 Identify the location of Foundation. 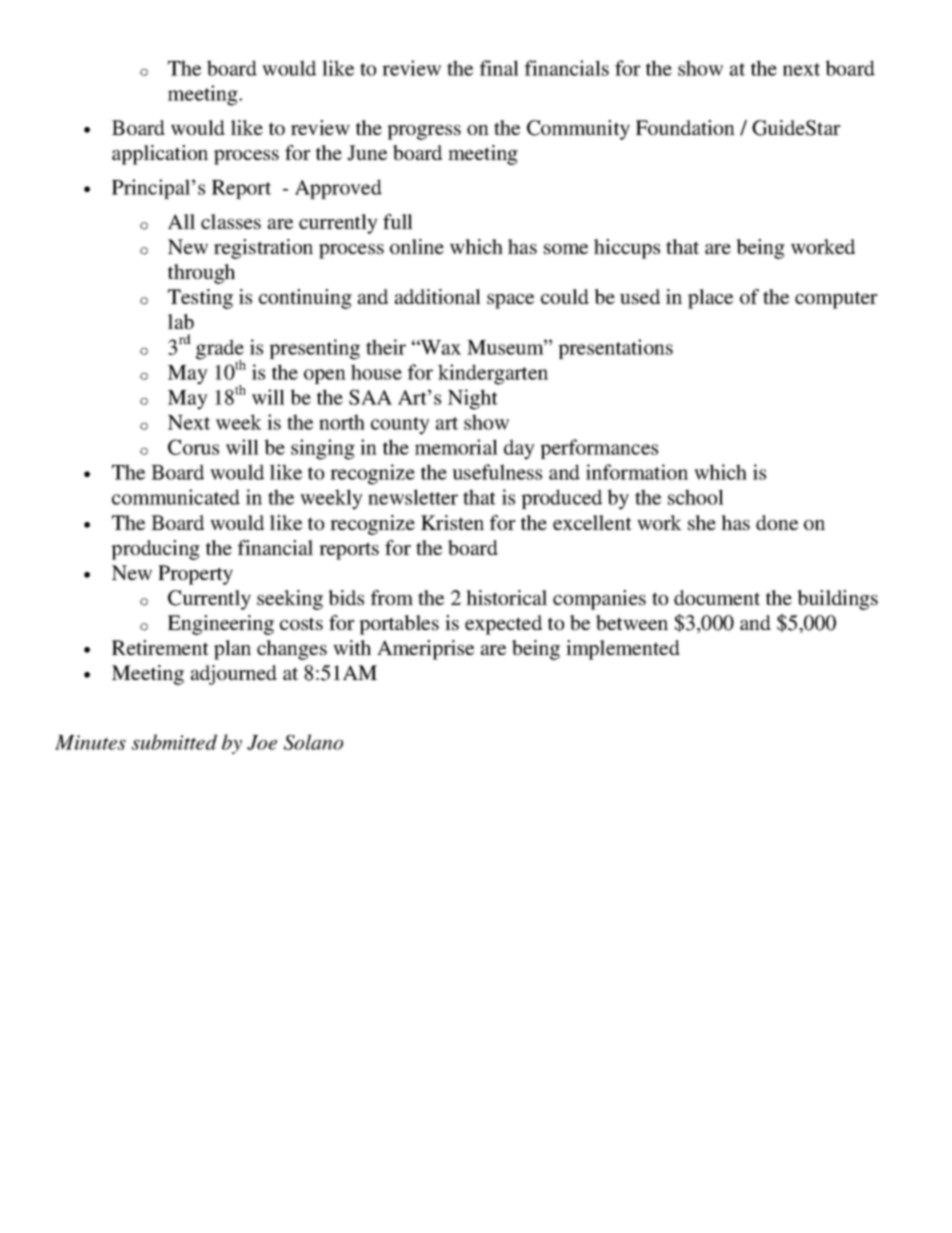
(685, 127).
